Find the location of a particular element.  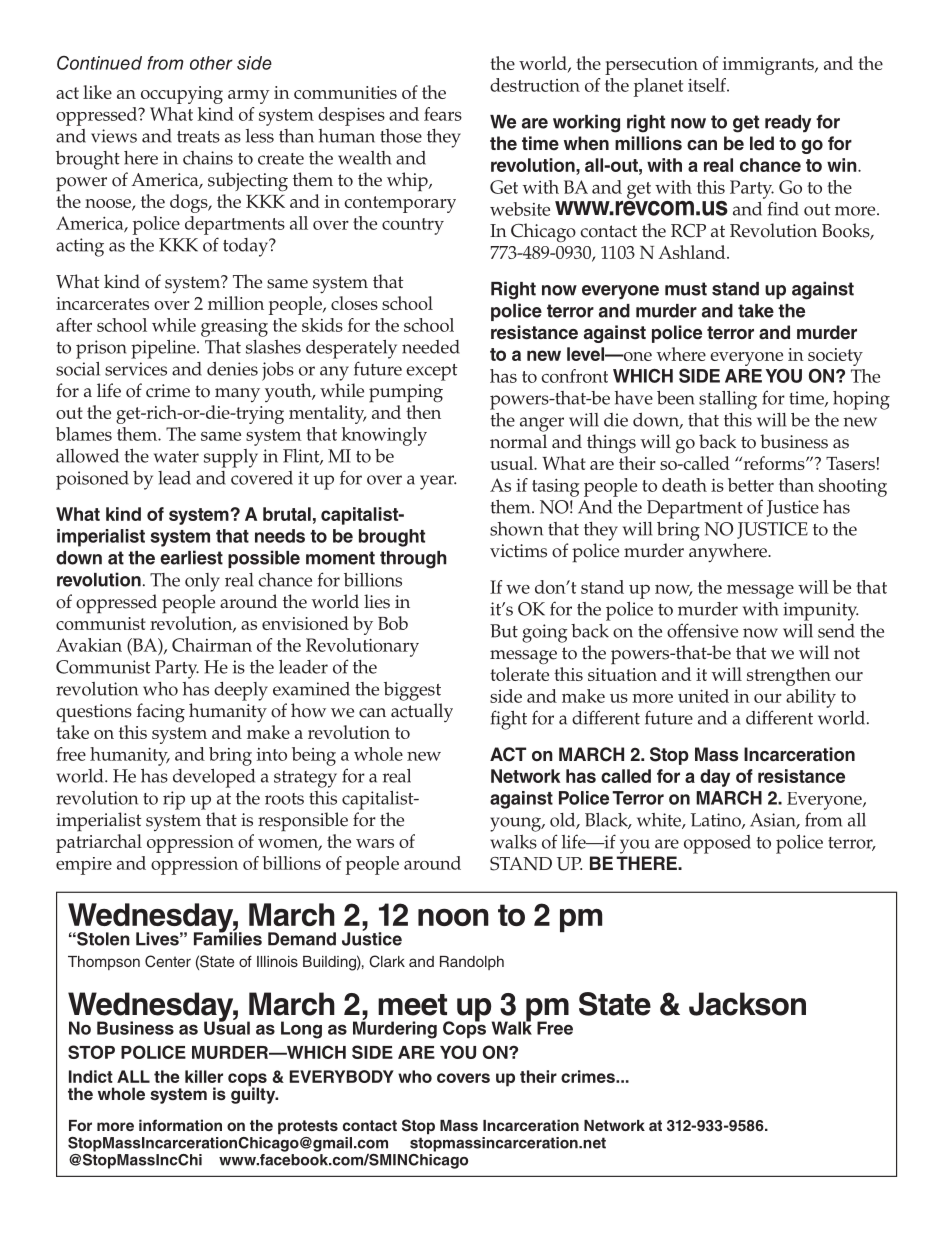

EVERYBODY is located at coordinates (342, 1076).
